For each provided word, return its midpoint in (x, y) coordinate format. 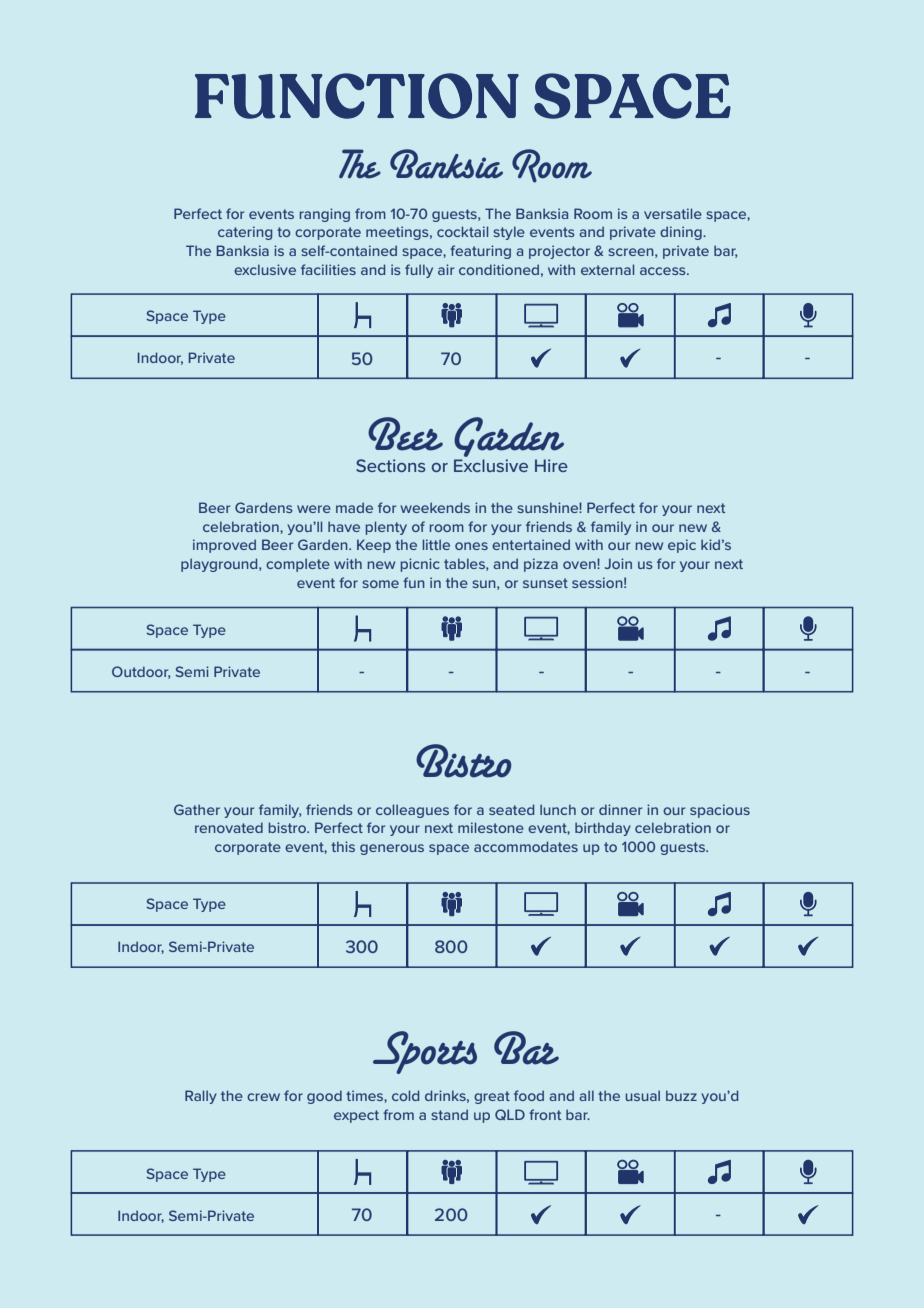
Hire (551, 465)
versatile (673, 213)
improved (224, 546)
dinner (620, 809)
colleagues (412, 811)
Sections (391, 465)
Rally (201, 1097)
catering (245, 233)
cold (405, 1095)
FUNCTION (357, 96)
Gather (197, 809)
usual (643, 1095)
